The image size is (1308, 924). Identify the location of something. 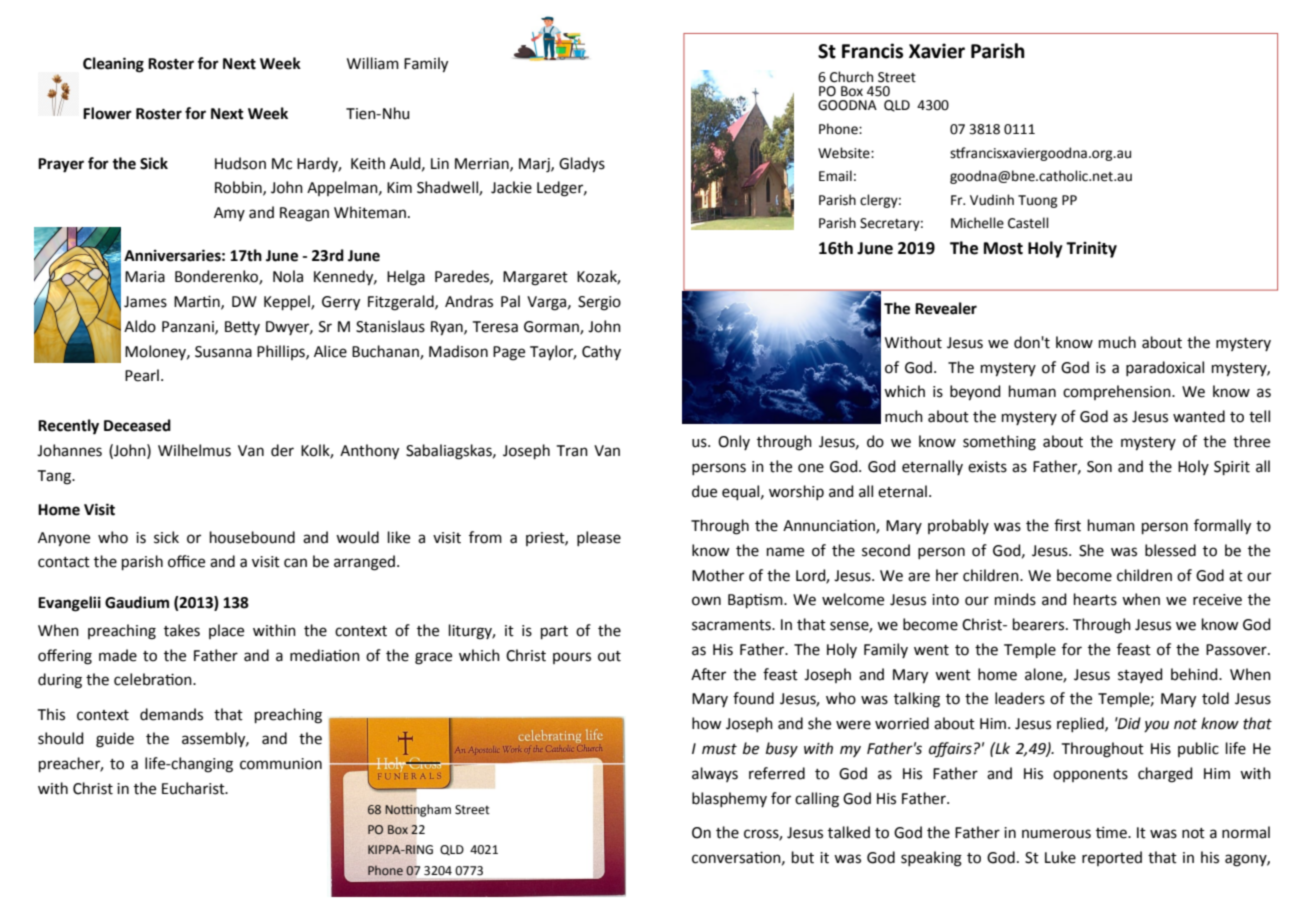
(999, 443).
